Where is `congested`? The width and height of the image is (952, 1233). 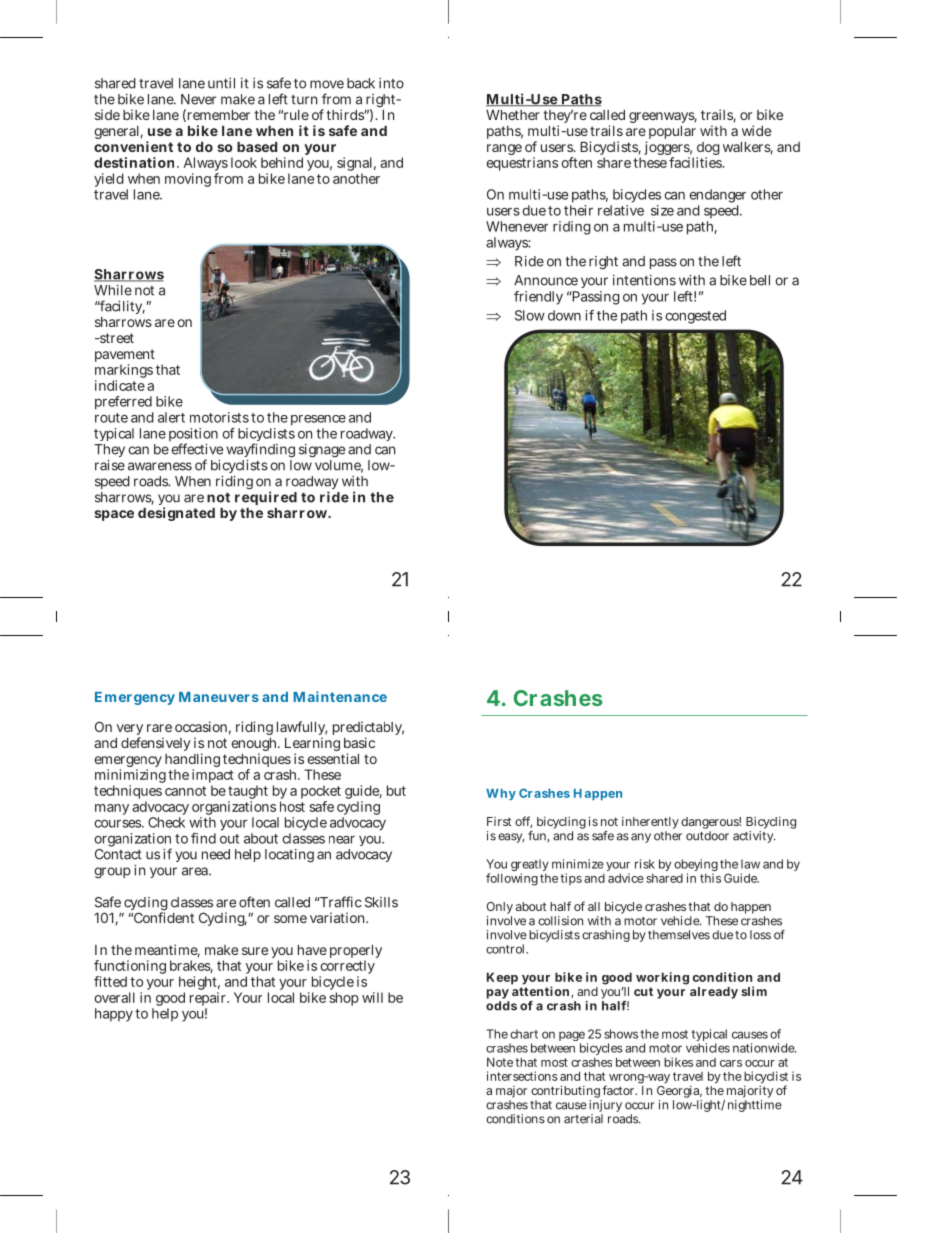
congested is located at coordinates (695, 317).
